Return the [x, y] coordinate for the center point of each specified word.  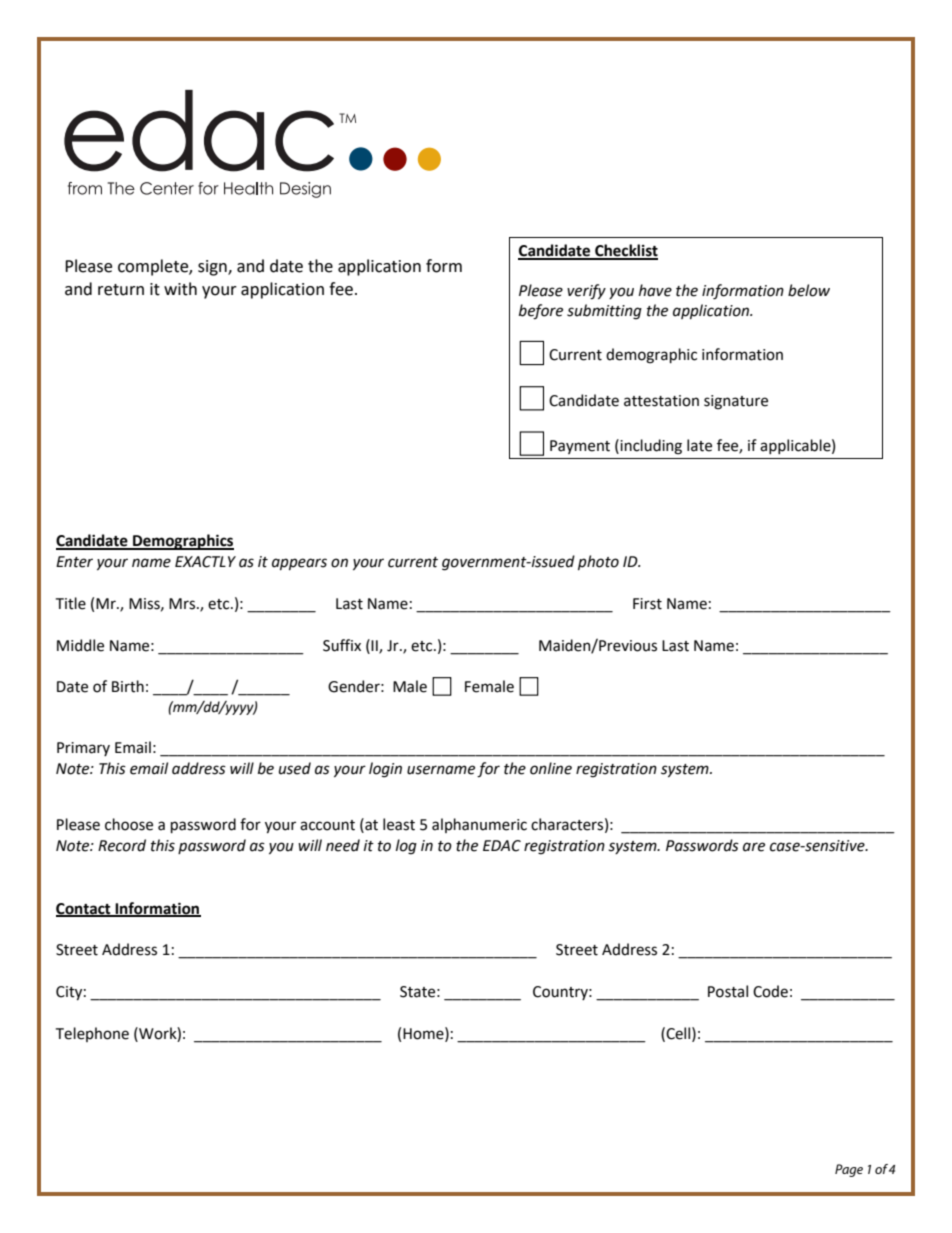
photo [598, 562]
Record [122, 845]
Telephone [92, 1034]
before [541, 312]
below [809, 290]
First [647, 604]
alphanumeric [479, 825]
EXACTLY [205, 562]
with [180, 289]
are [754, 847]
